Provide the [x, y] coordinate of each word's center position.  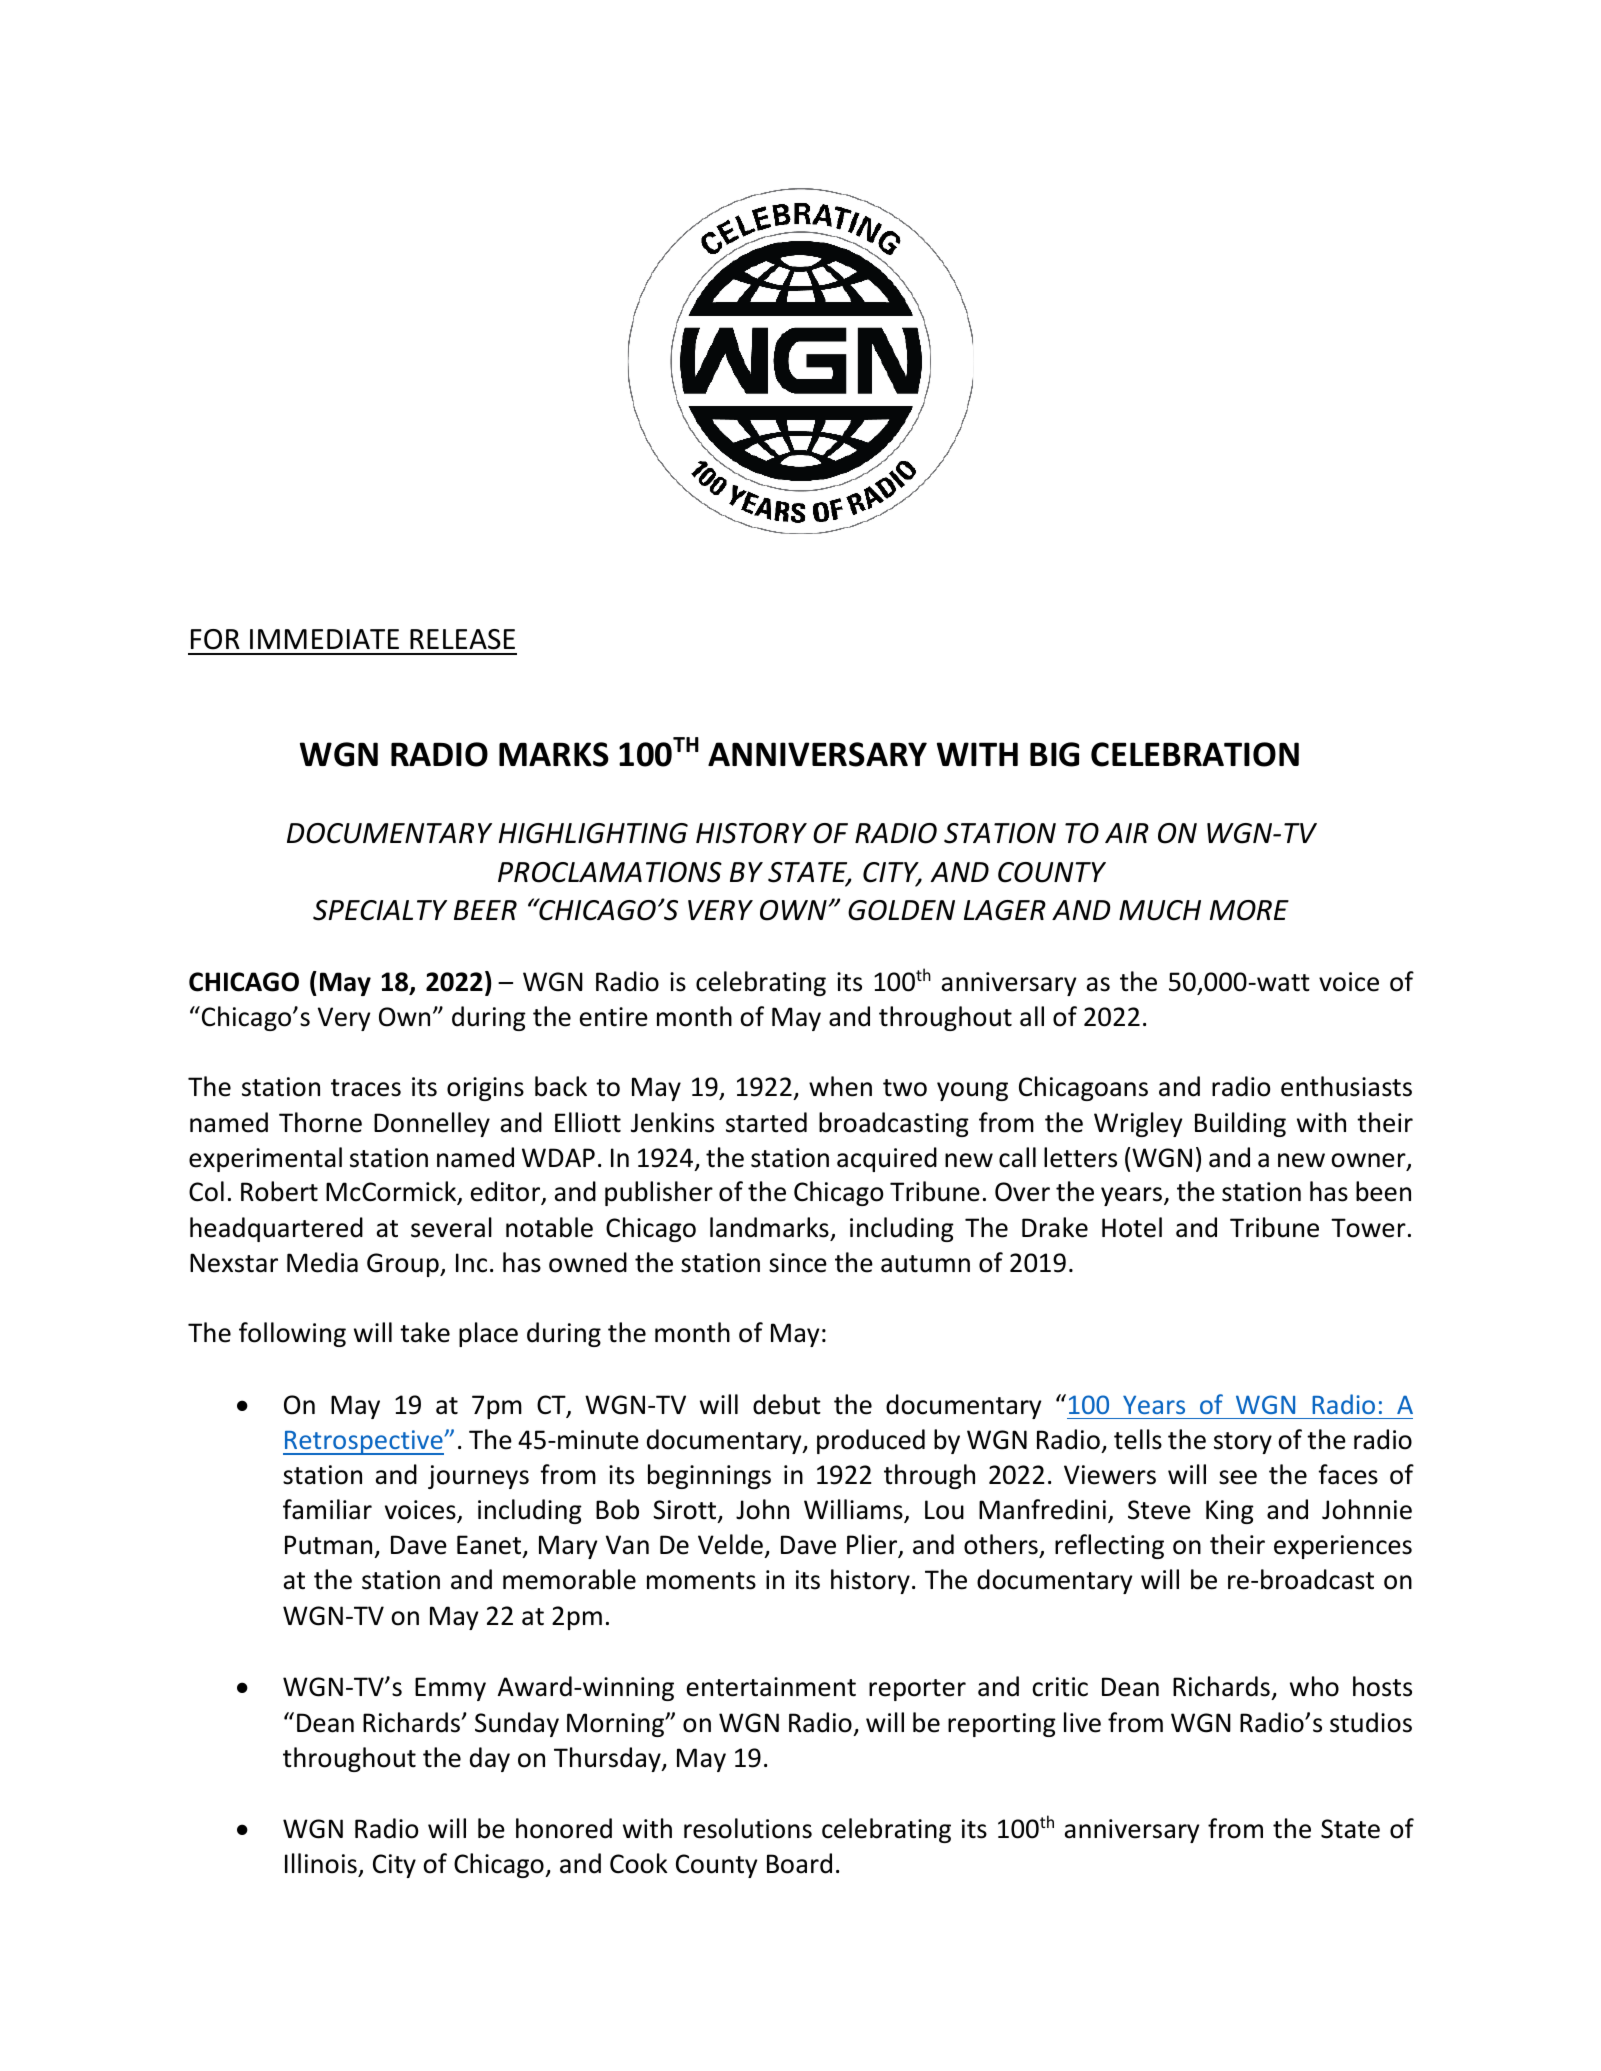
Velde [730, 1544]
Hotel [1132, 1227]
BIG [1054, 754]
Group [404, 1265]
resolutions [748, 1828]
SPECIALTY [380, 910]
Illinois [322, 1865]
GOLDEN [901, 910]
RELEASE [462, 639]
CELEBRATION [1195, 754]
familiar [327, 1509]
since [798, 1263]
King [1230, 1512]
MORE [1249, 910]
